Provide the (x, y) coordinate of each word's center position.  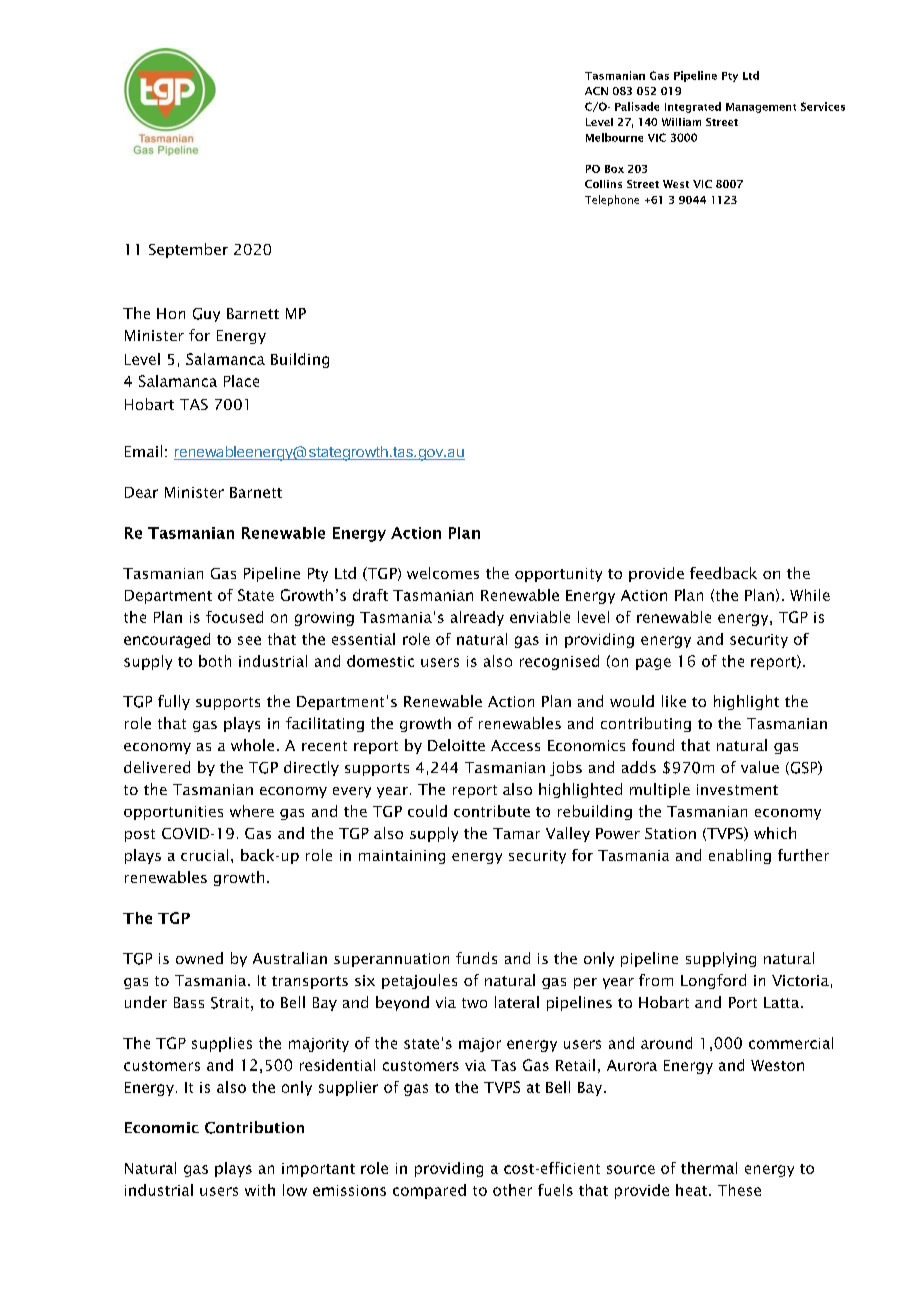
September (188, 250)
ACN (596, 91)
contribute (492, 811)
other (512, 1190)
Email (143, 451)
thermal (709, 1168)
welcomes (443, 573)
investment (737, 789)
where (252, 811)
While (810, 595)
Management (761, 108)
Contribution (254, 1127)
